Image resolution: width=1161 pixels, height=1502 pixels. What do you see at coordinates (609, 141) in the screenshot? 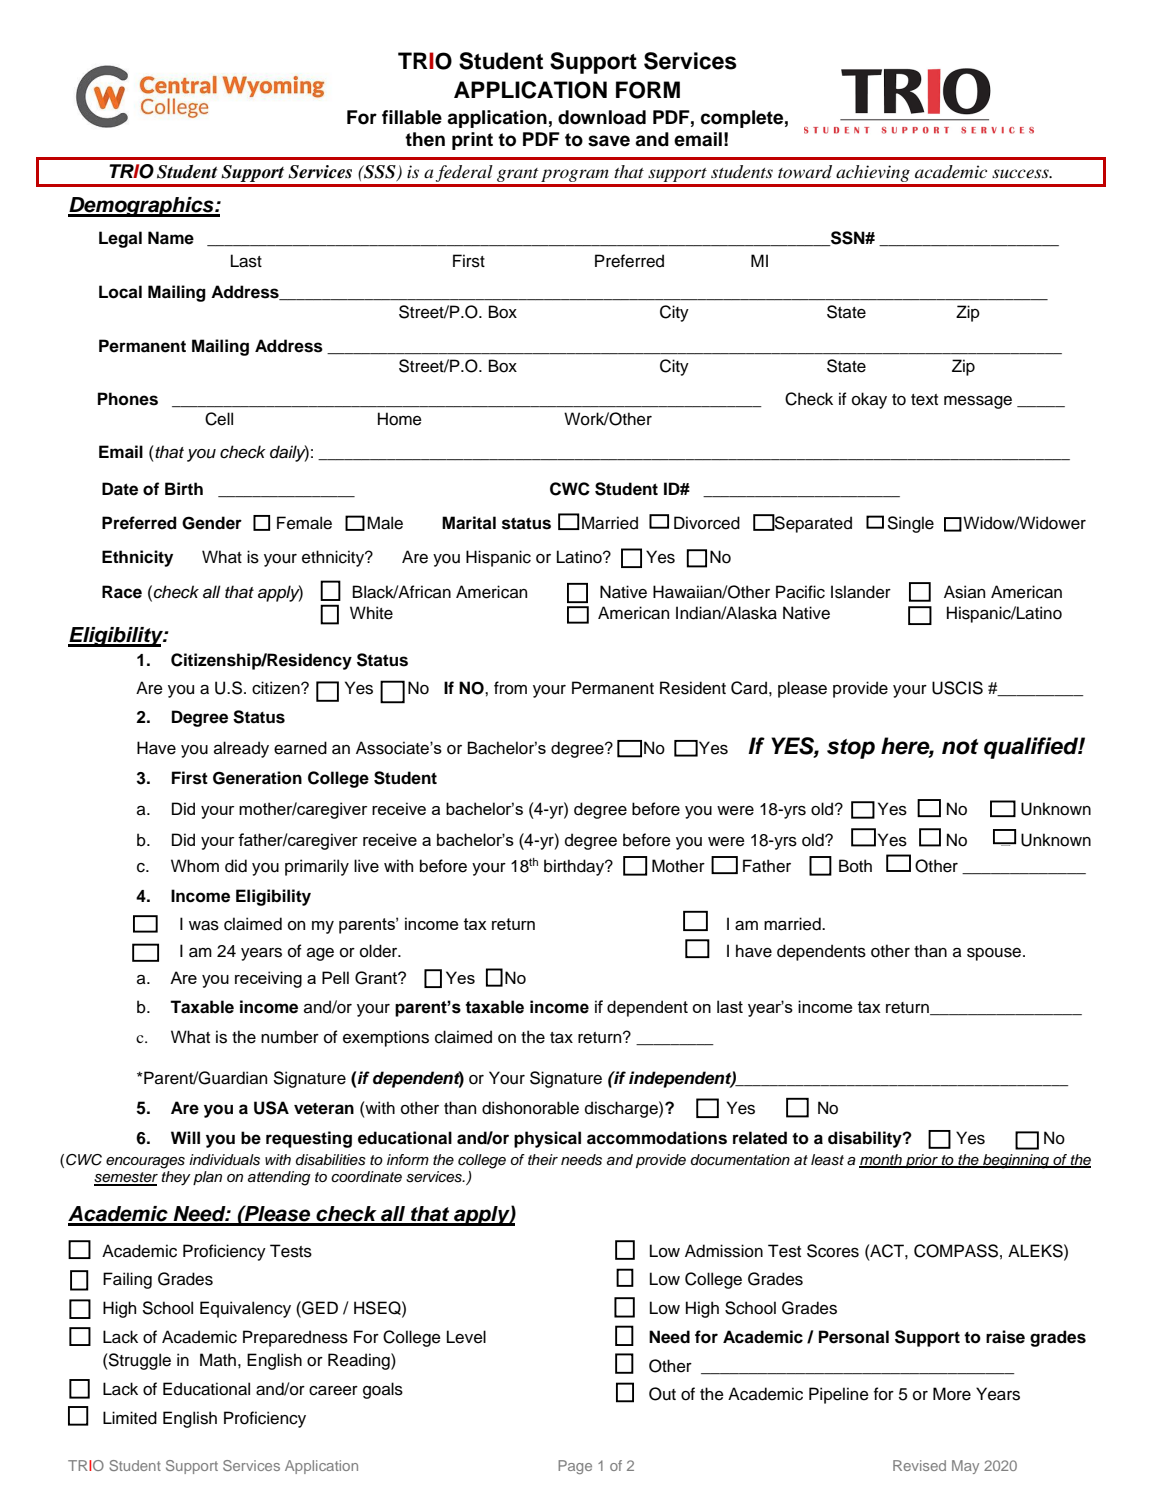
I see `save` at bounding box center [609, 141].
